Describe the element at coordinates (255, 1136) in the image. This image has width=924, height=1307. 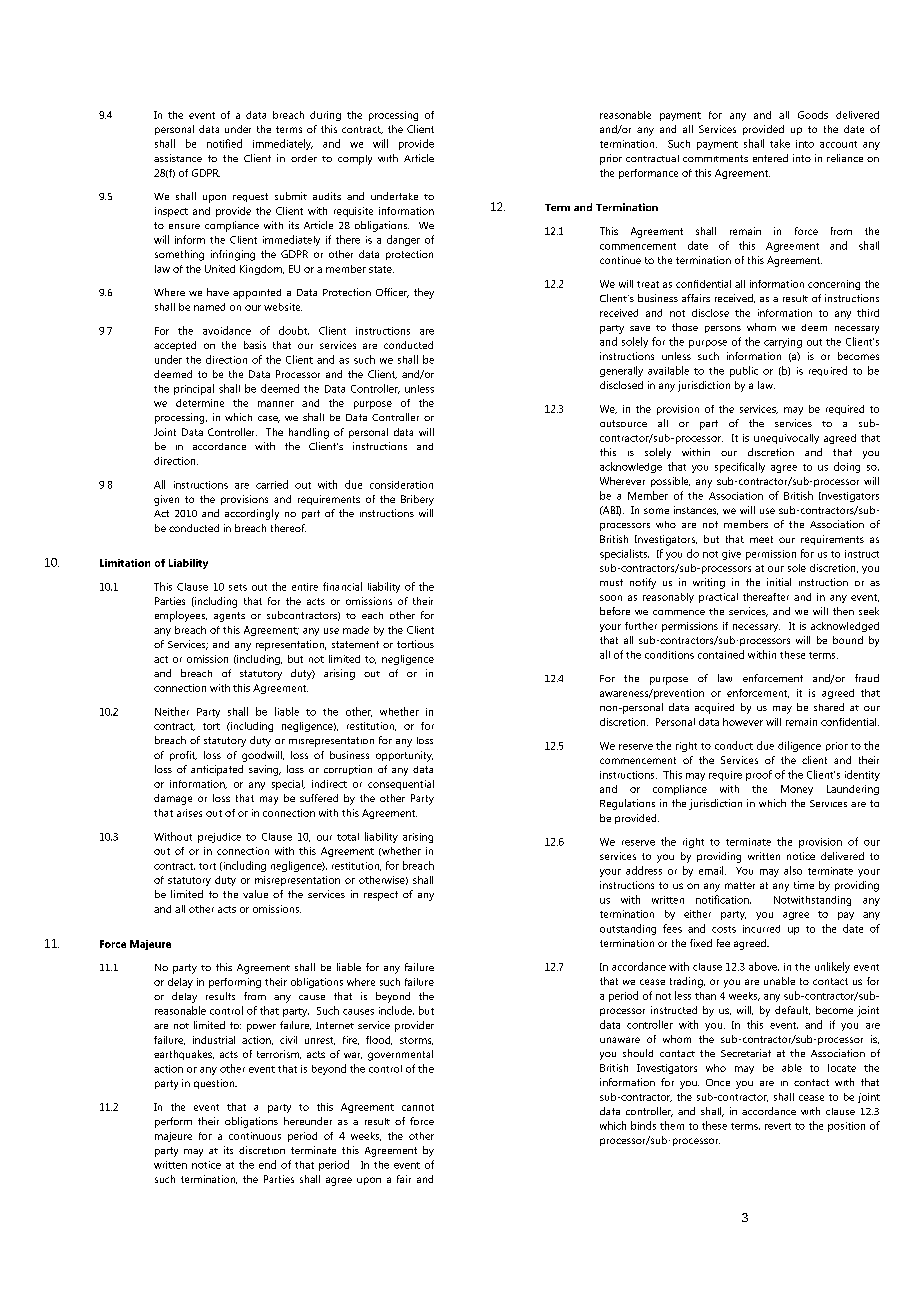
I see `continuous` at that location.
